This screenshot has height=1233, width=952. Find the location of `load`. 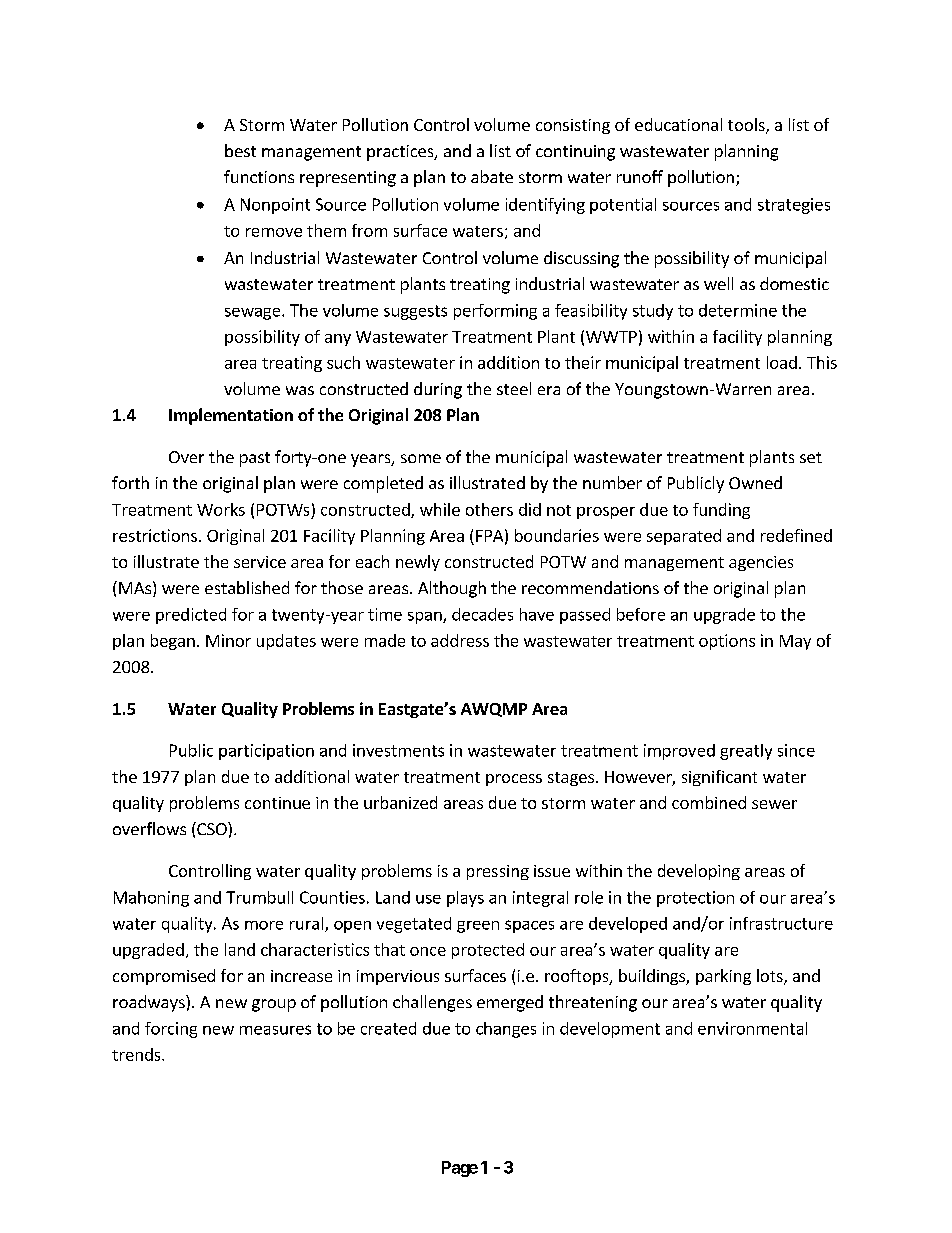

load is located at coordinates (782, 362).
